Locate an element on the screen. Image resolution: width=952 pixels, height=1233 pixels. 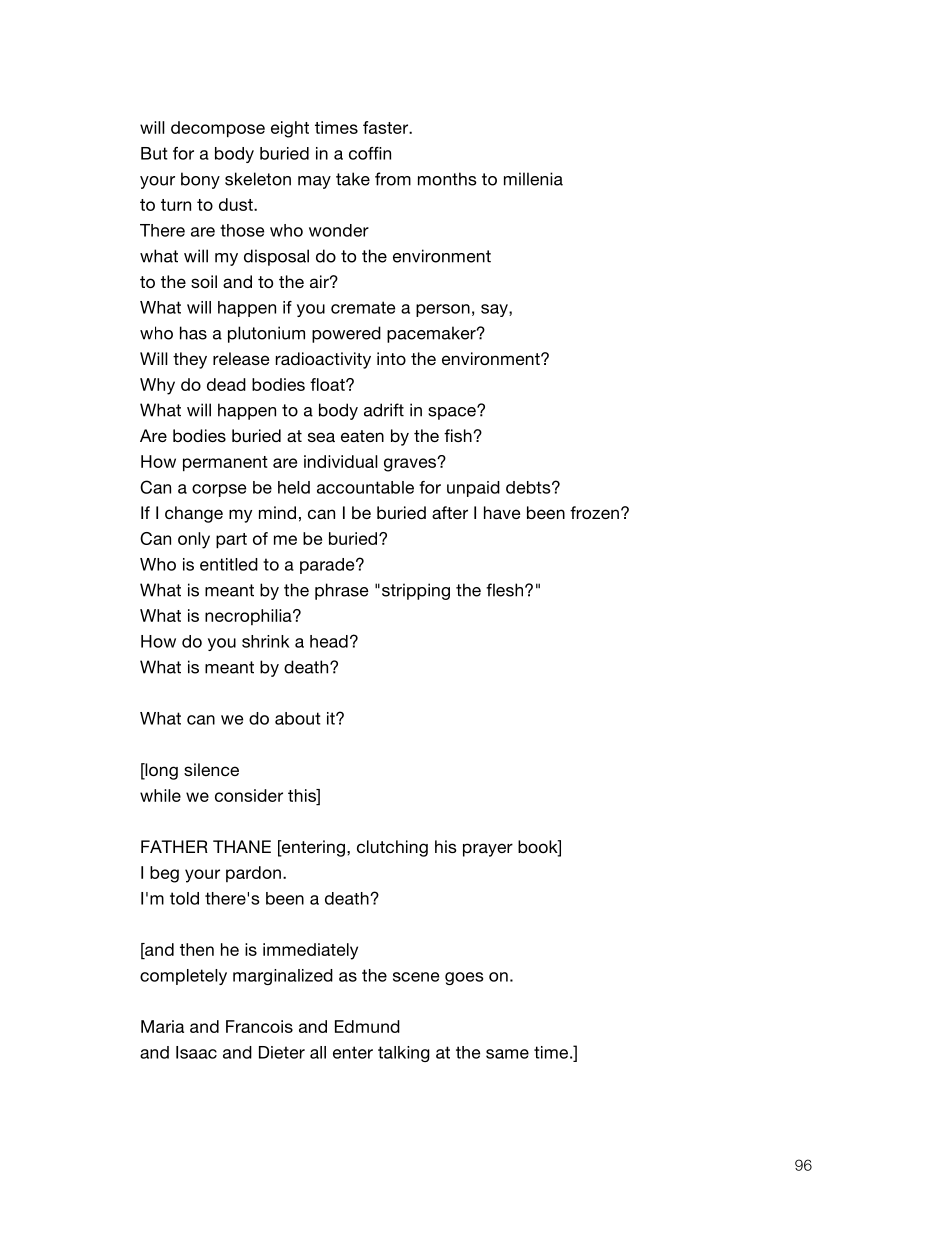
prayer is located at coordinates (488, 850).
